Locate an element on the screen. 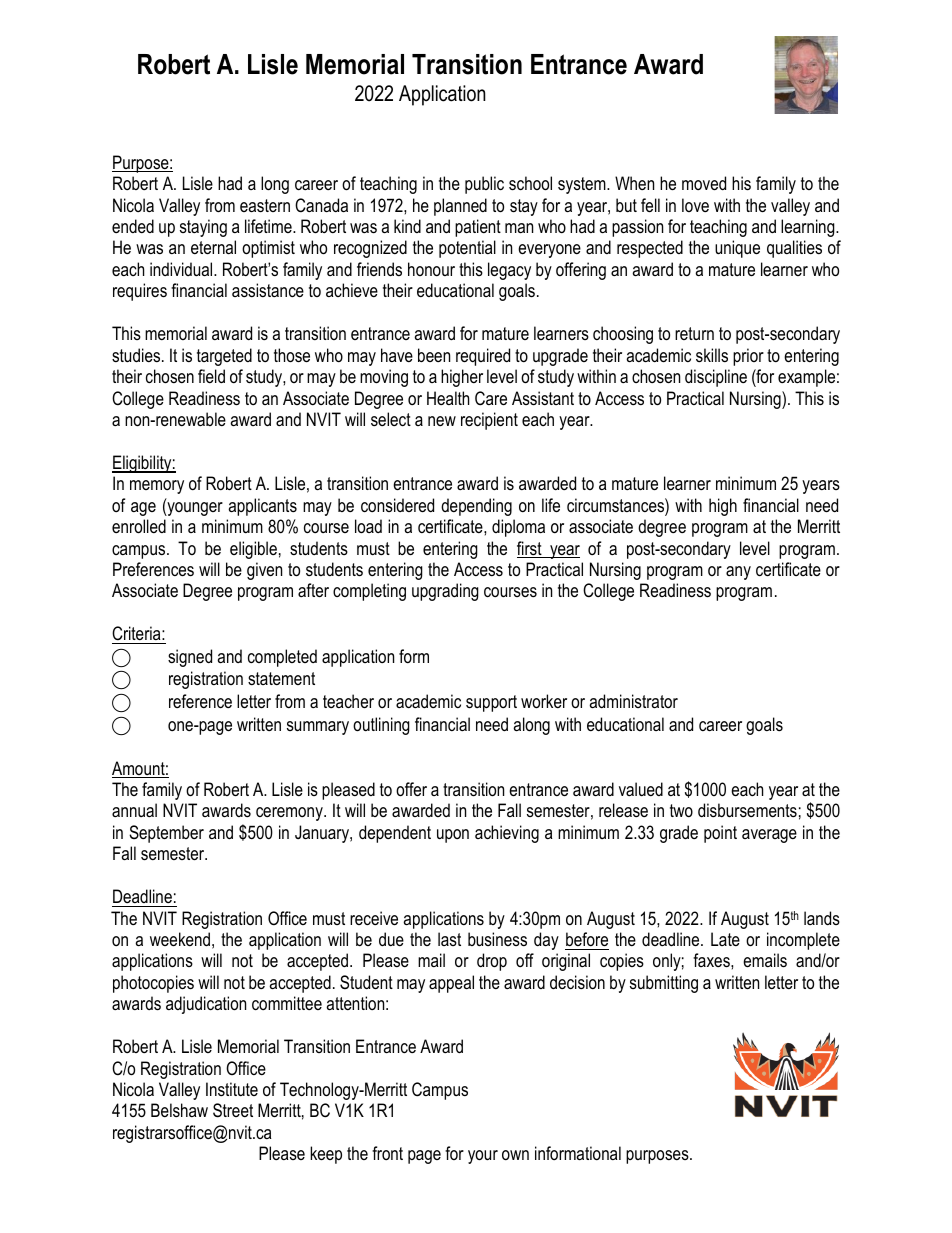 The image size is (952, 1233). eternal is located at coordinates (213, 247).
